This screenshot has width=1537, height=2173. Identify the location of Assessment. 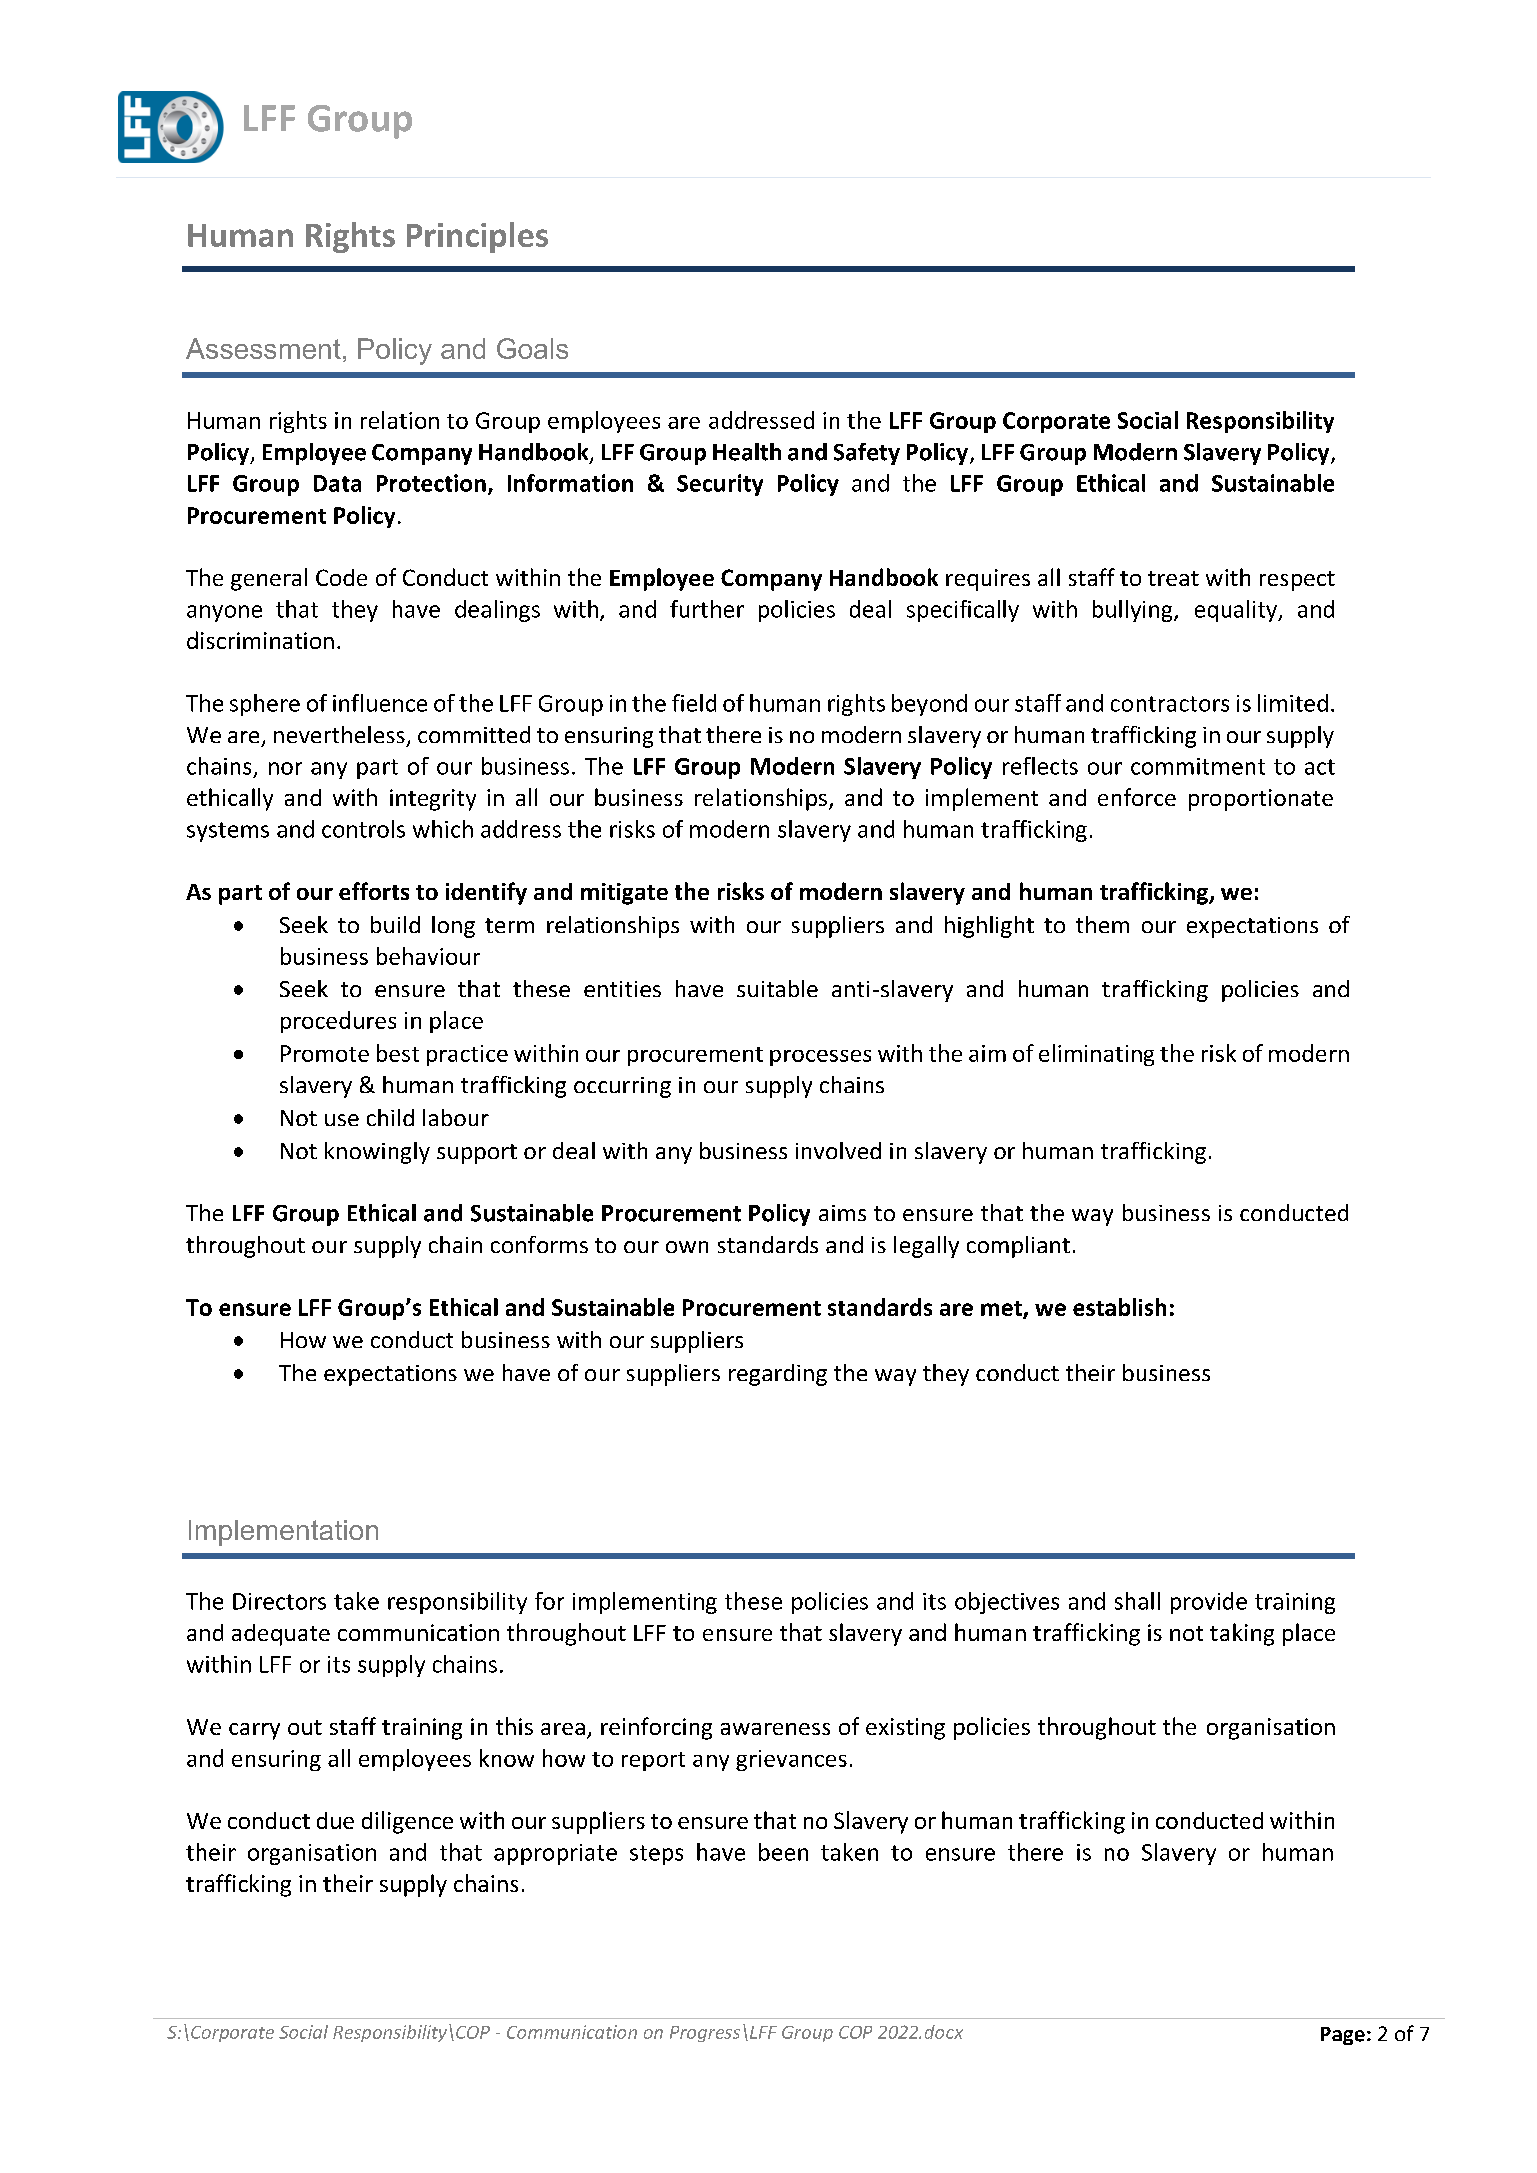
(263, 348).
